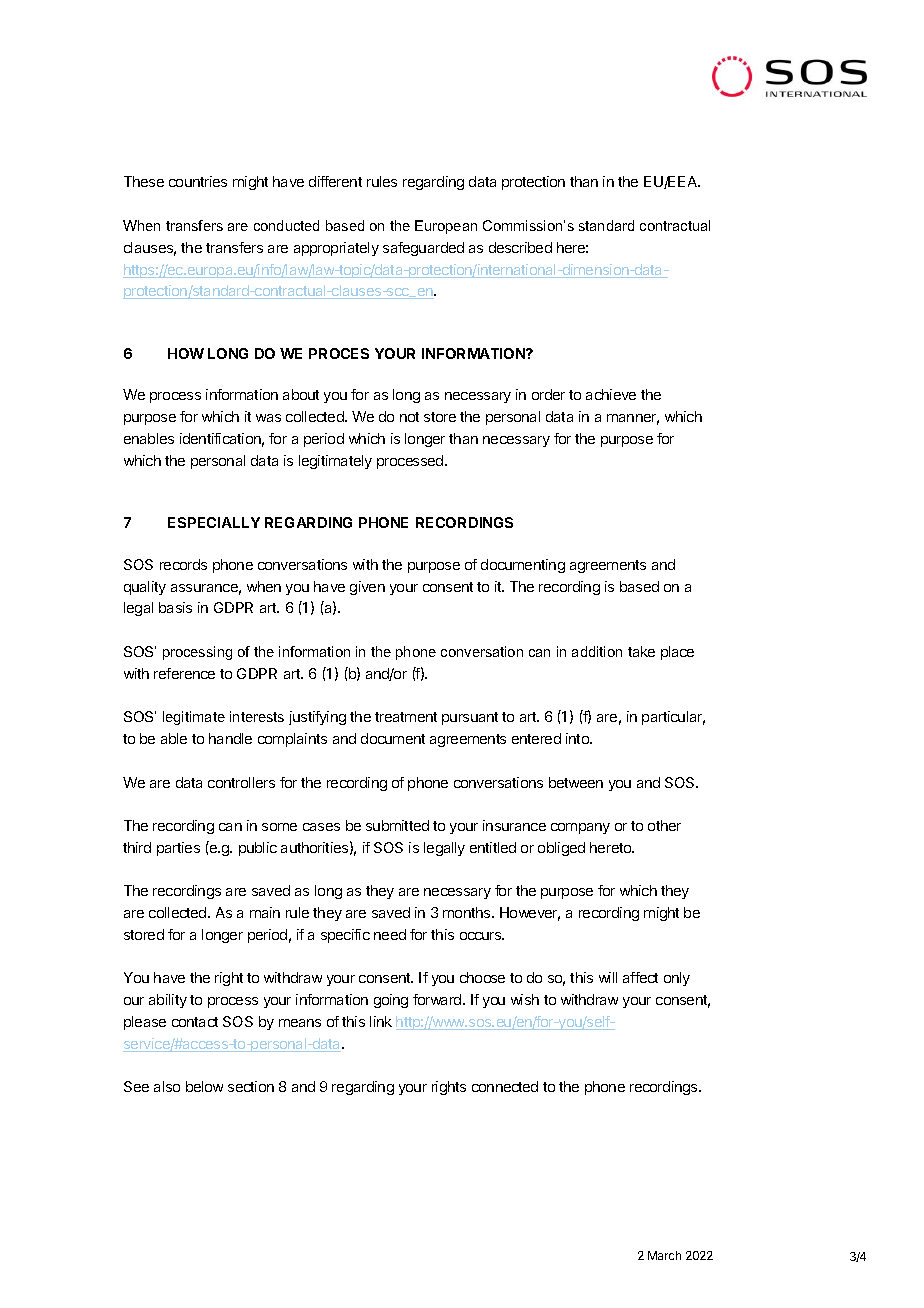  I want to click on records, so click(183, 564).
